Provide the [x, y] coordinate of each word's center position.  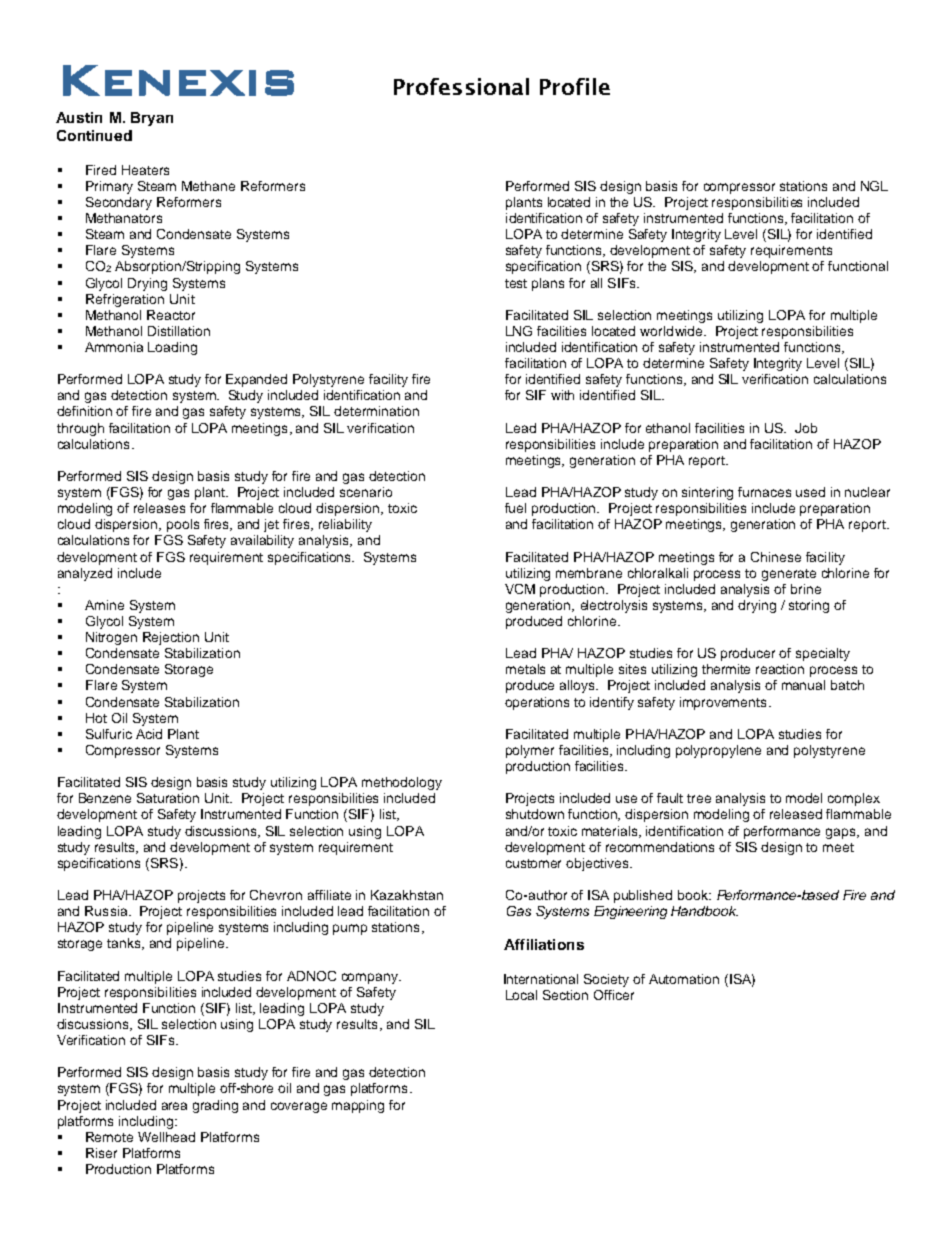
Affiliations [544, 944]
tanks [125, 944]
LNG [519, 331]
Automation [684, 979]
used [810, 492]
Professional [461, 86]
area [174, 1106]
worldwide [672, 331]
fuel [515, 508]
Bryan [152, 119]
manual [803, 685]
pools [183, 525]
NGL [874, 186]
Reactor [171, 315]
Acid [149, 734]
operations [537, 703]
